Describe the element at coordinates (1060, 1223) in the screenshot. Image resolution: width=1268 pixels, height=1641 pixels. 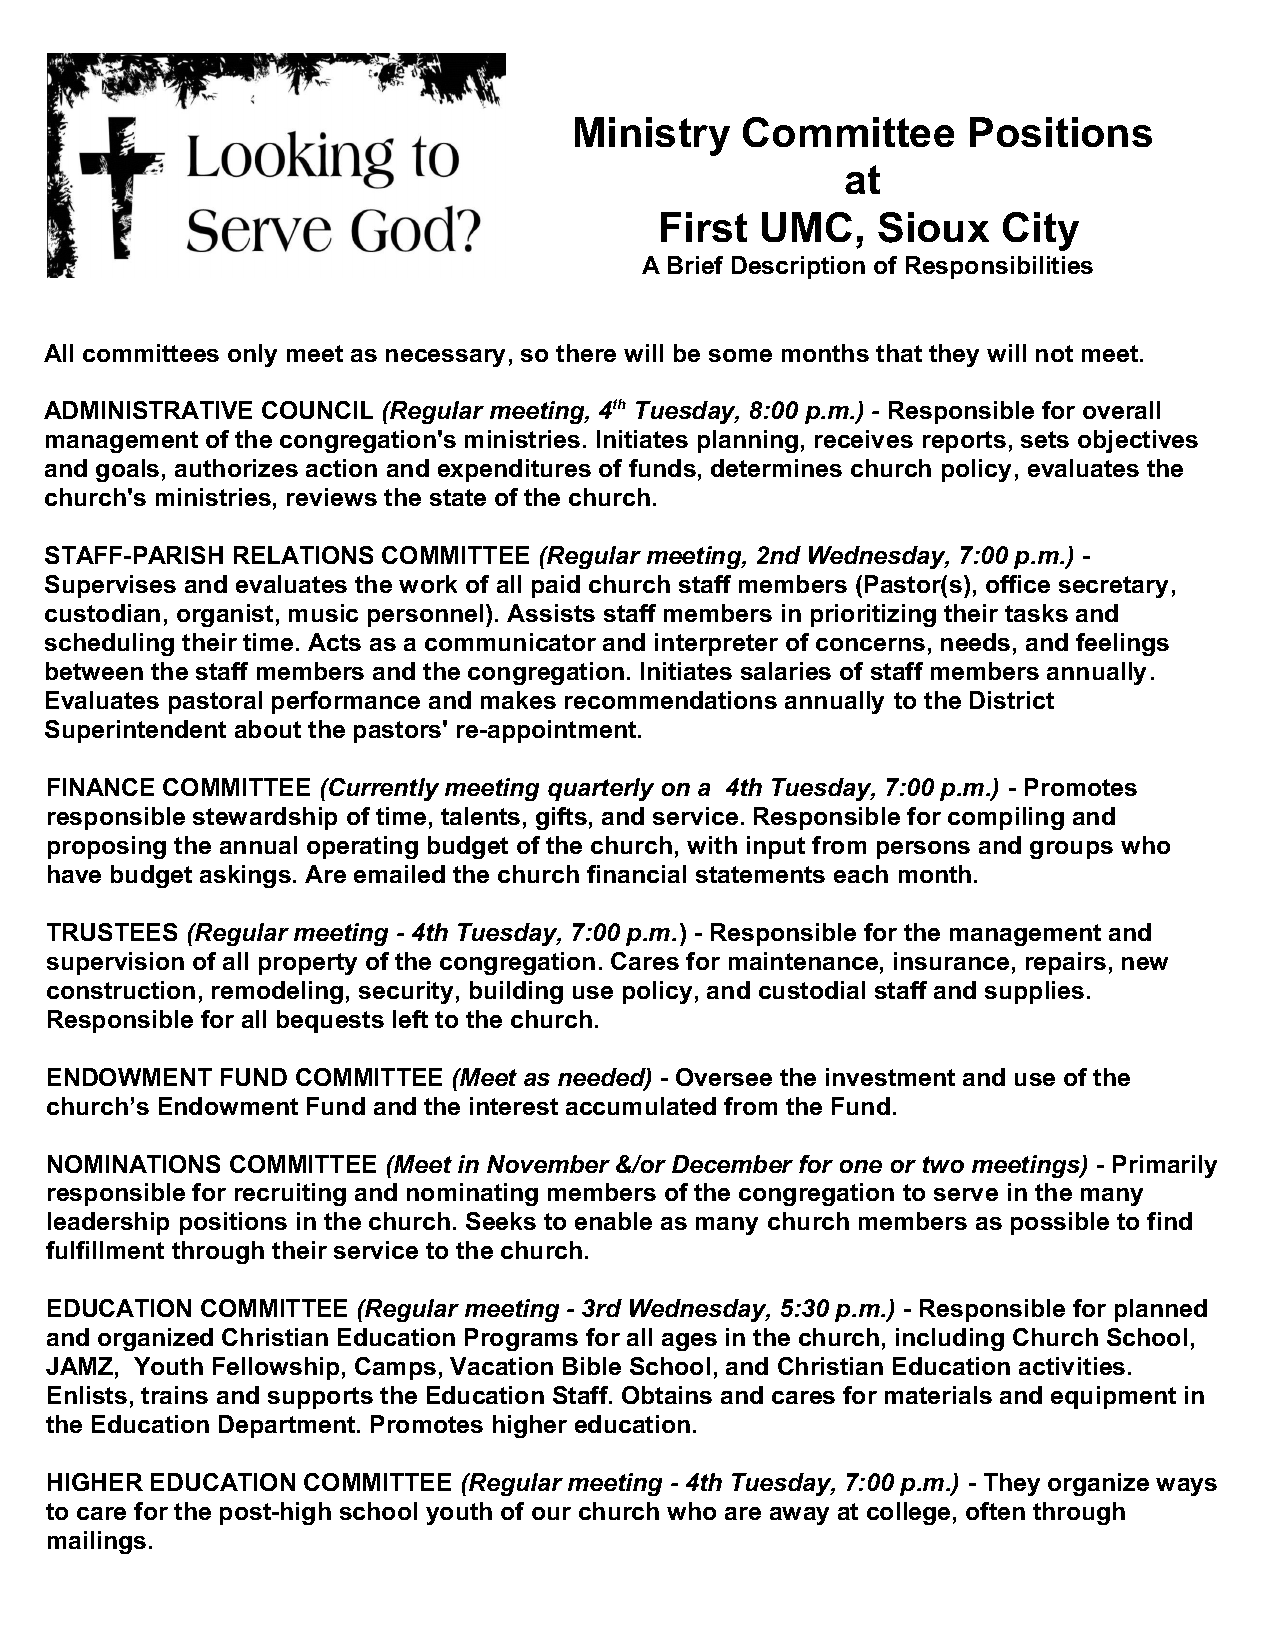
I see `possible` at that location.
